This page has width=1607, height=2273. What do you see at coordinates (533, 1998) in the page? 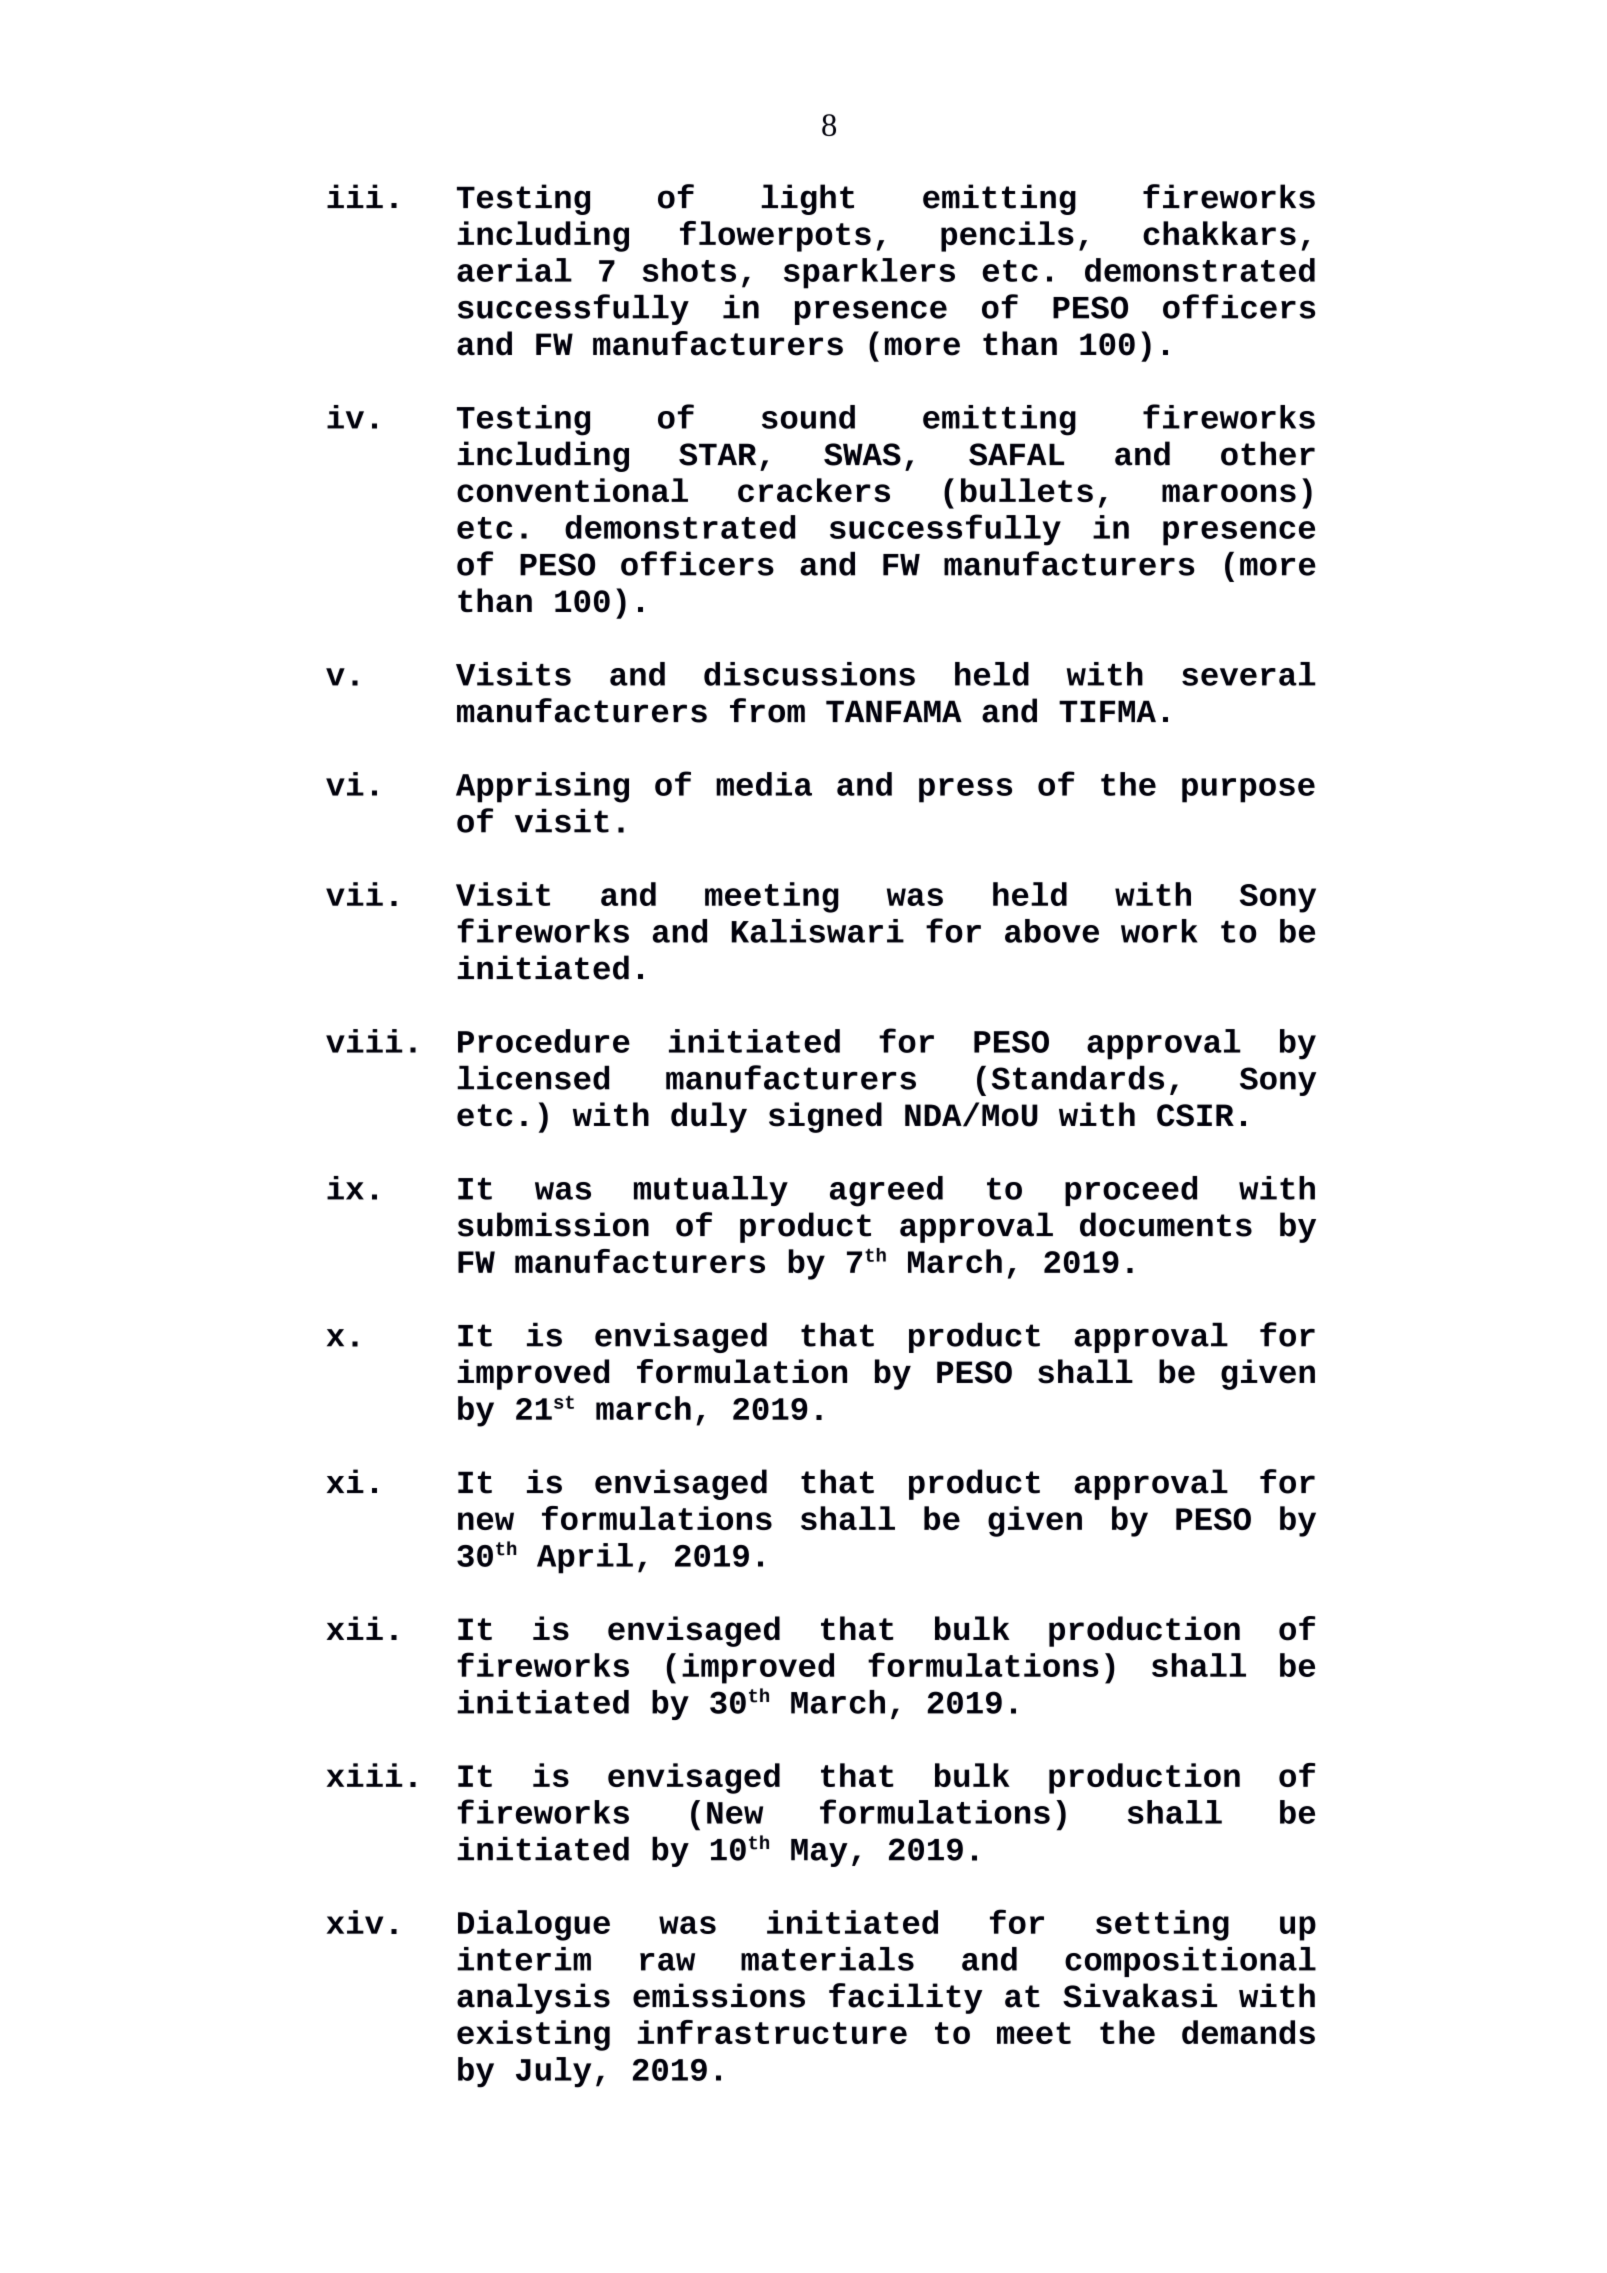
I see `analysis` at bounding box center [533, 1998].
